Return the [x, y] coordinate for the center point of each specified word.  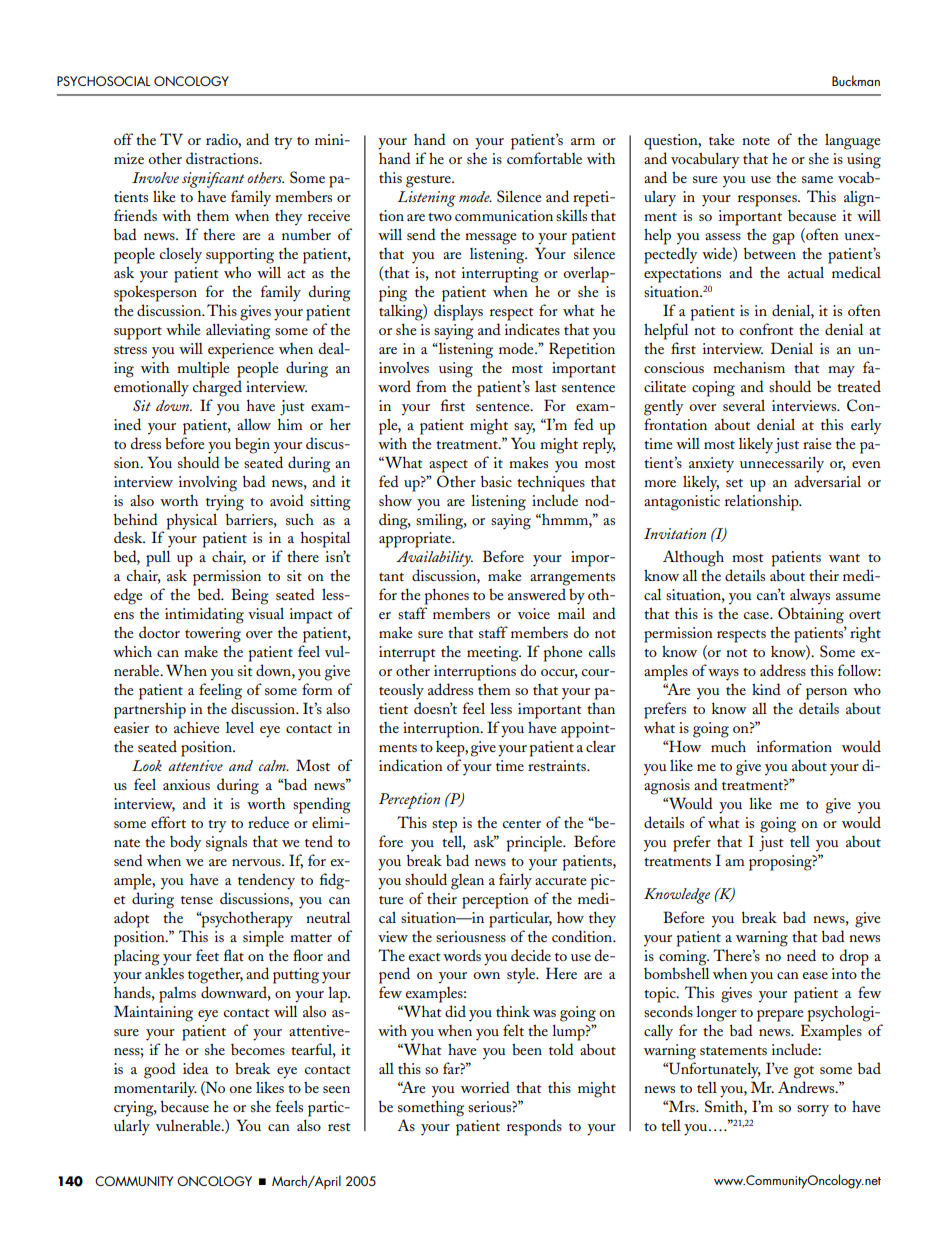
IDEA [196, 1068]
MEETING [494, 654]
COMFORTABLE [544, 158]
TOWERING [213, 635]
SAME [817, 179]
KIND [766, 689]
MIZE [129, 158]
